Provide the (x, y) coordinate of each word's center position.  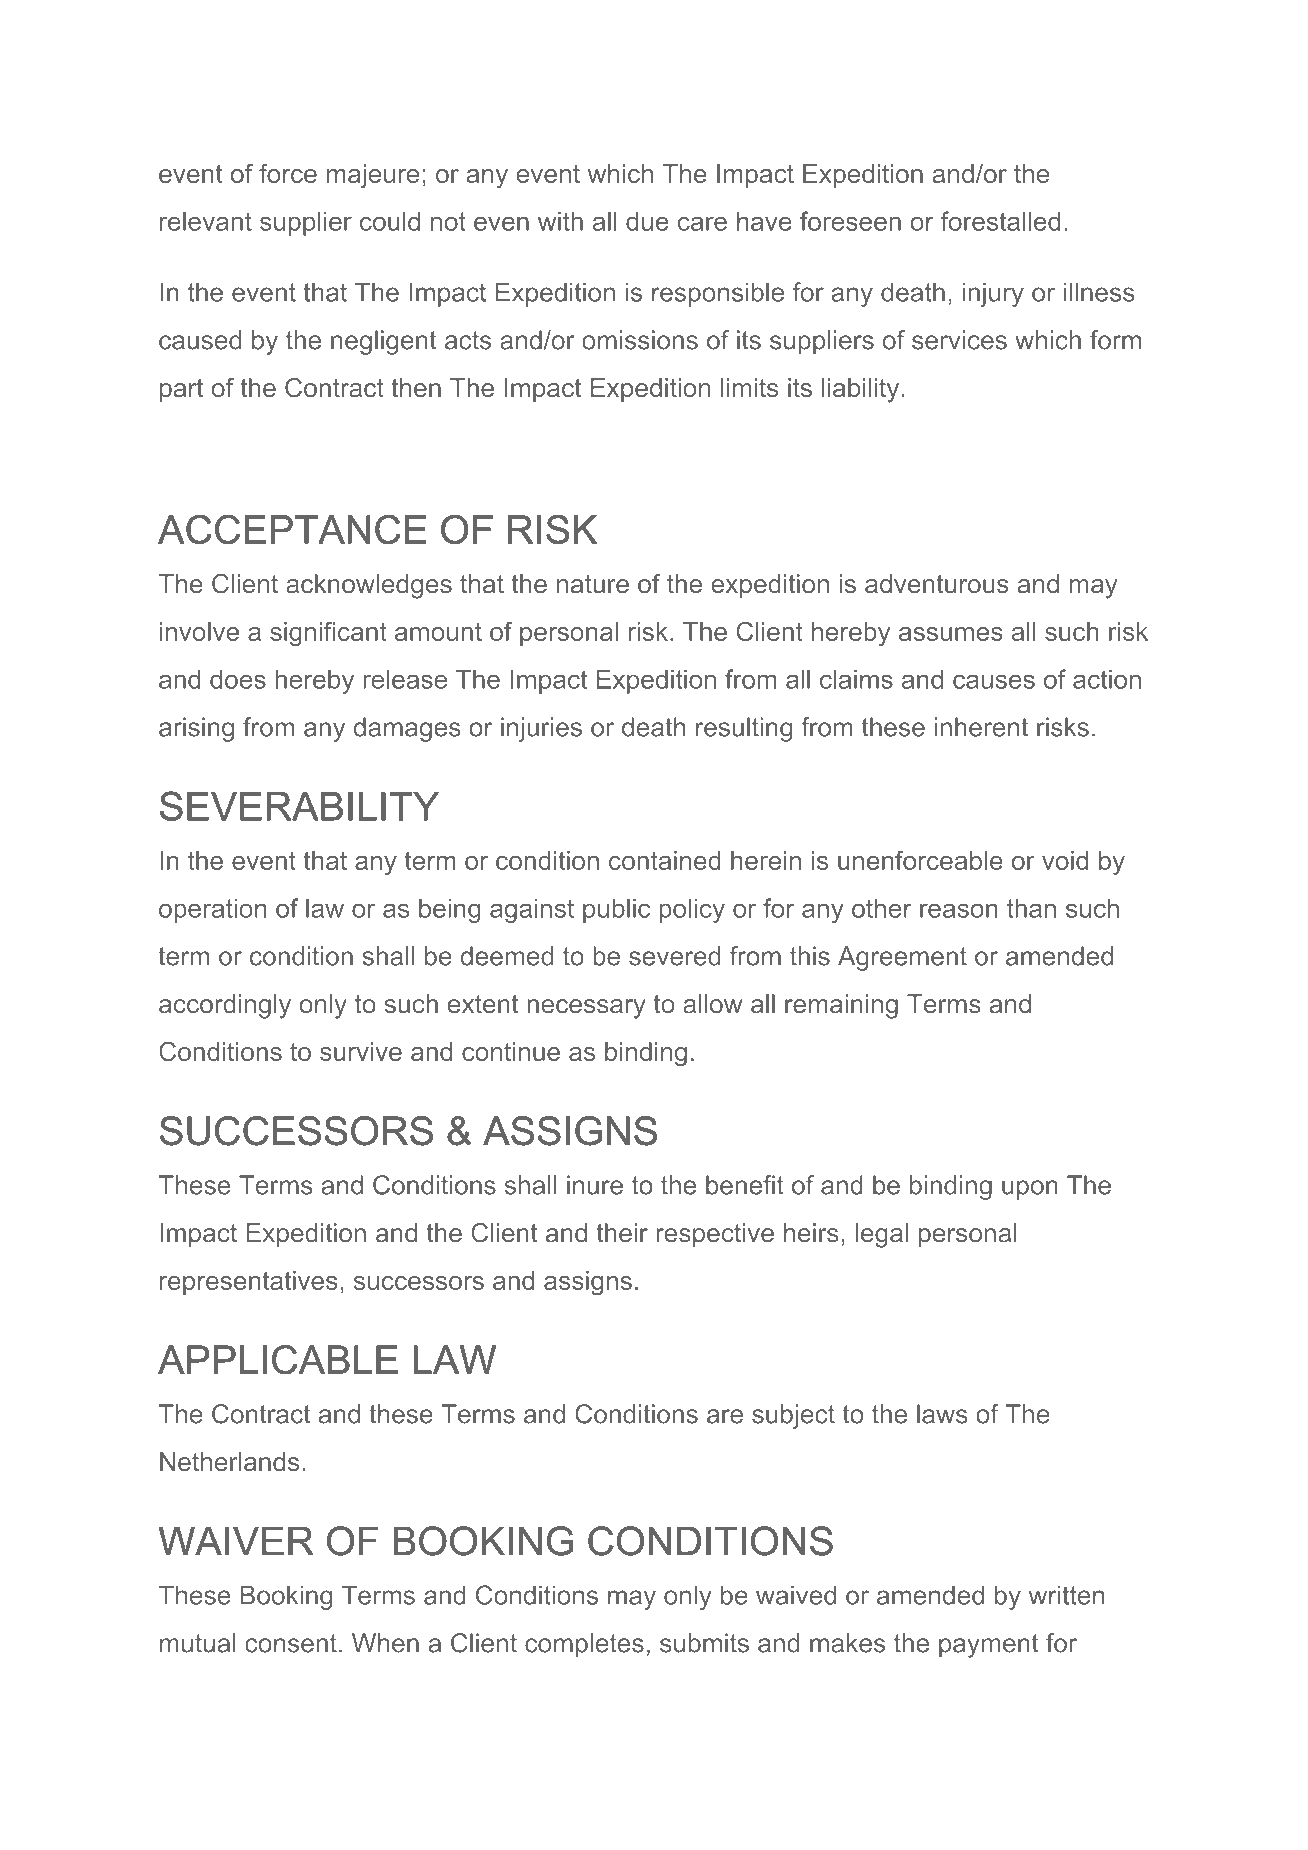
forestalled (1000, 221)
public (616, 911)
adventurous (937, 583)
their (622, 1233)
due (647, 221)
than (1031, 908)
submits (704, 1643)
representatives (249, 1283)
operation (212, 911)
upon (1030, 1190)
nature (593, 584)
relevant (206, 221)
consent (291, 1643)
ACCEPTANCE (292, 529)
